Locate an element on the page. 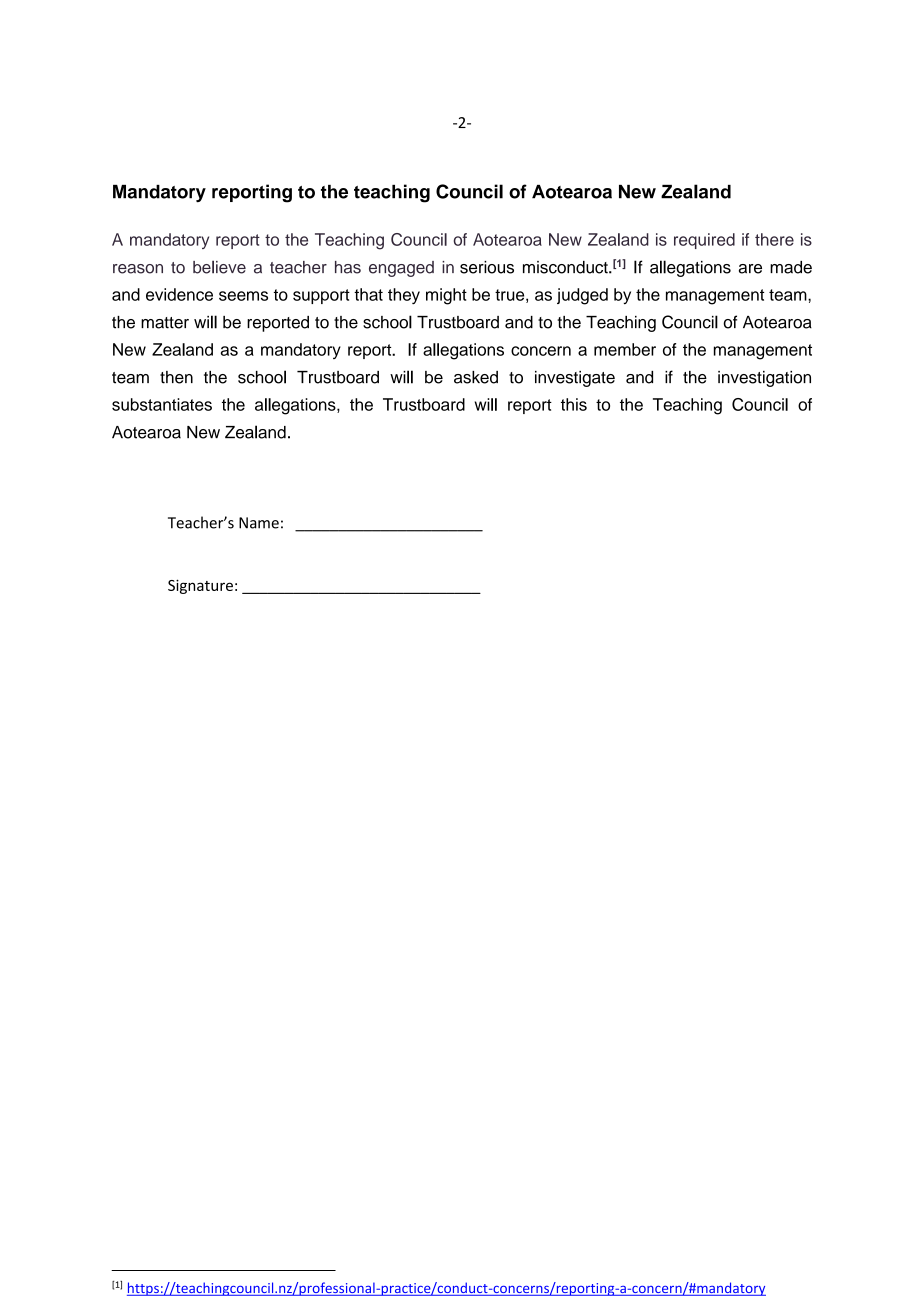  Name is located at coordinates (259, 523).
